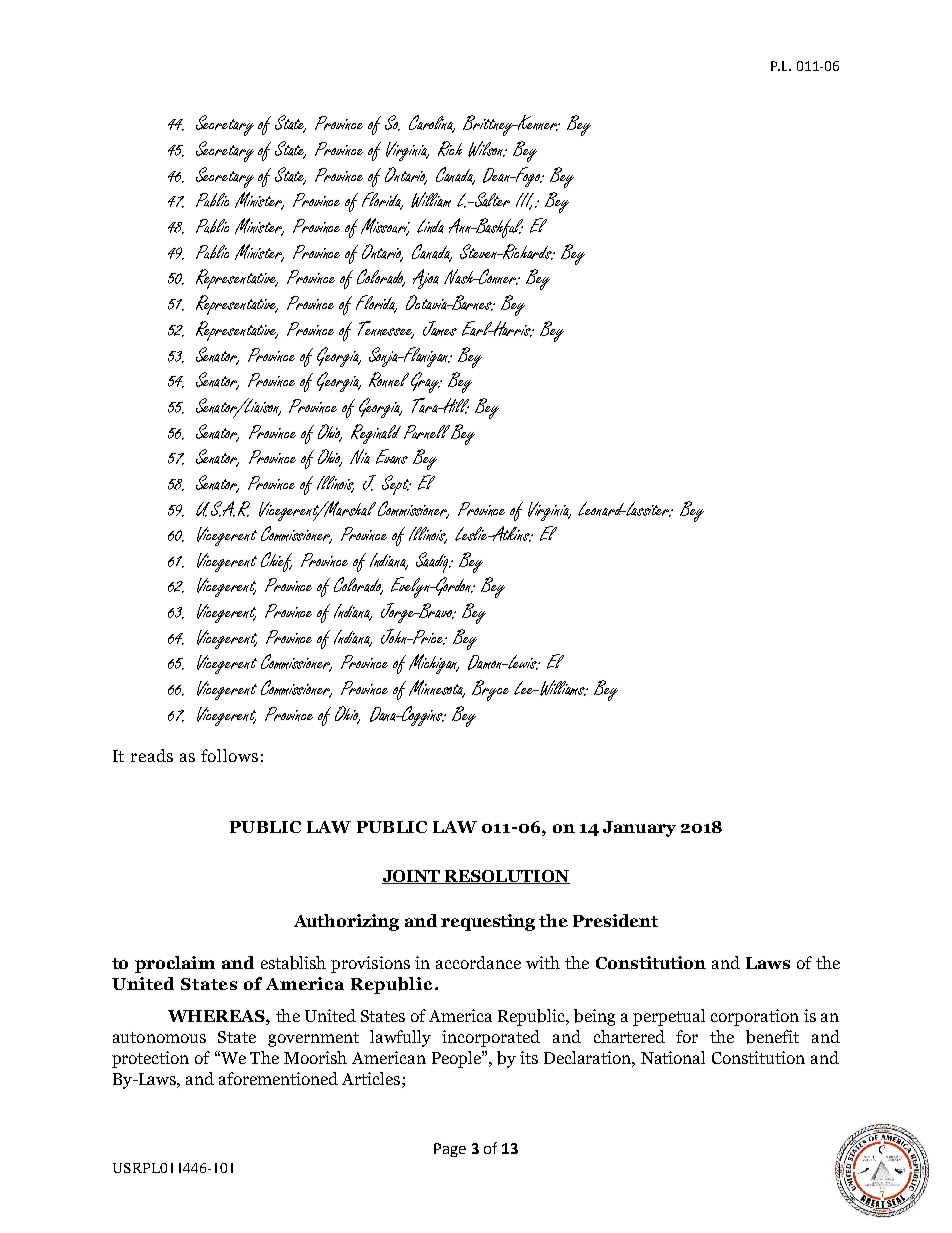 Image resolution: width=952 pixels, height=1233 pixels. I want to click on Michigan, so click(434, 664).
